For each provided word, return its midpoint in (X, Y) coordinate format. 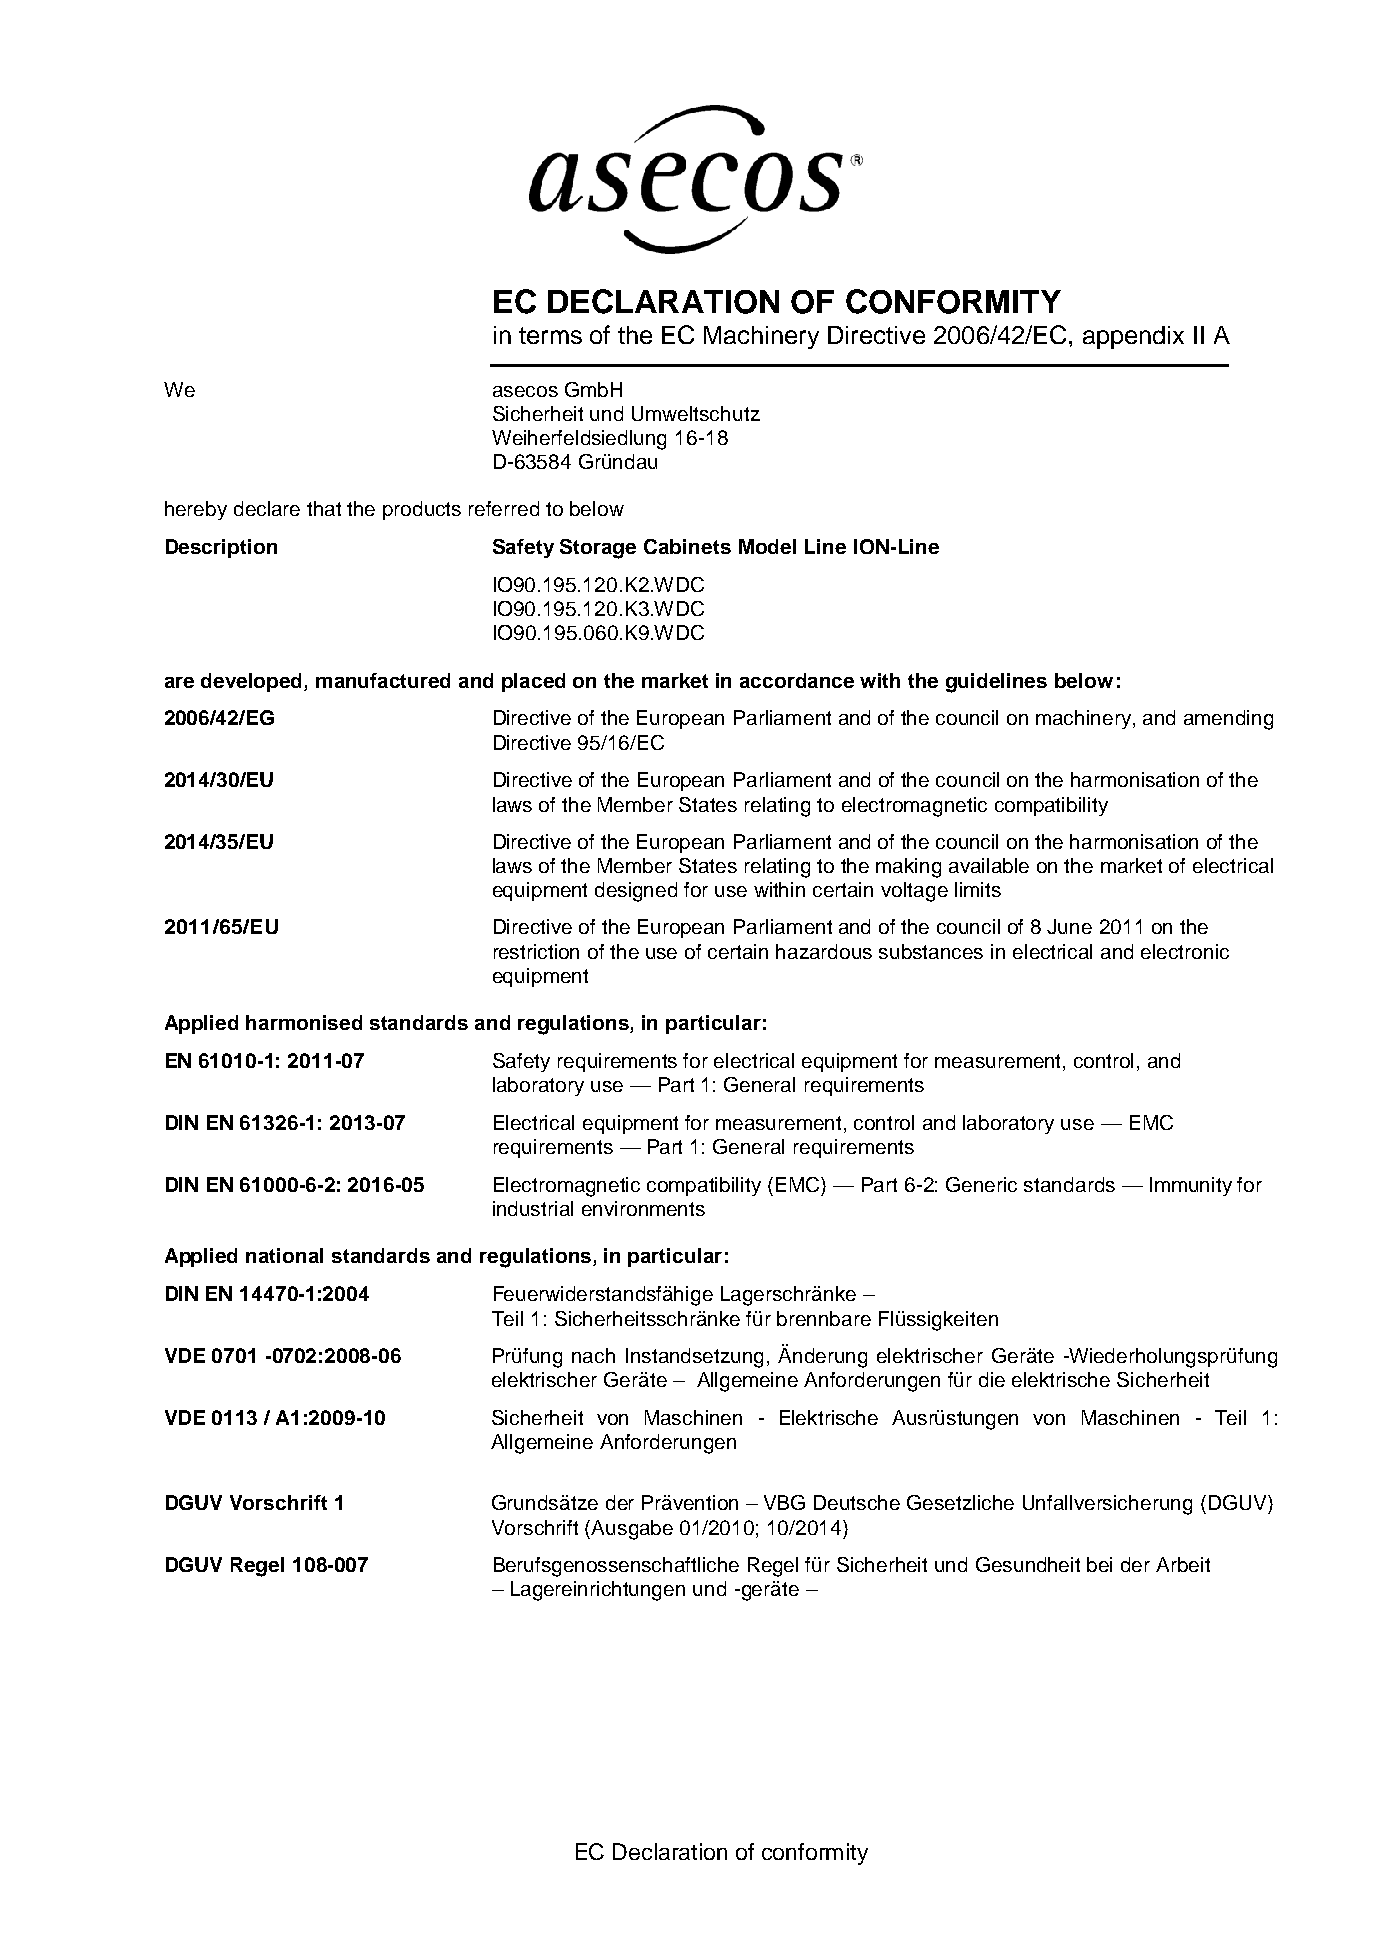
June (1069, 926)
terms (550, 335)
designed (636, 892)
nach (593, 1355)
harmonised (304, 1022)
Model (767, 546)
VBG (784, 1502)
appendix (1133, 337)
